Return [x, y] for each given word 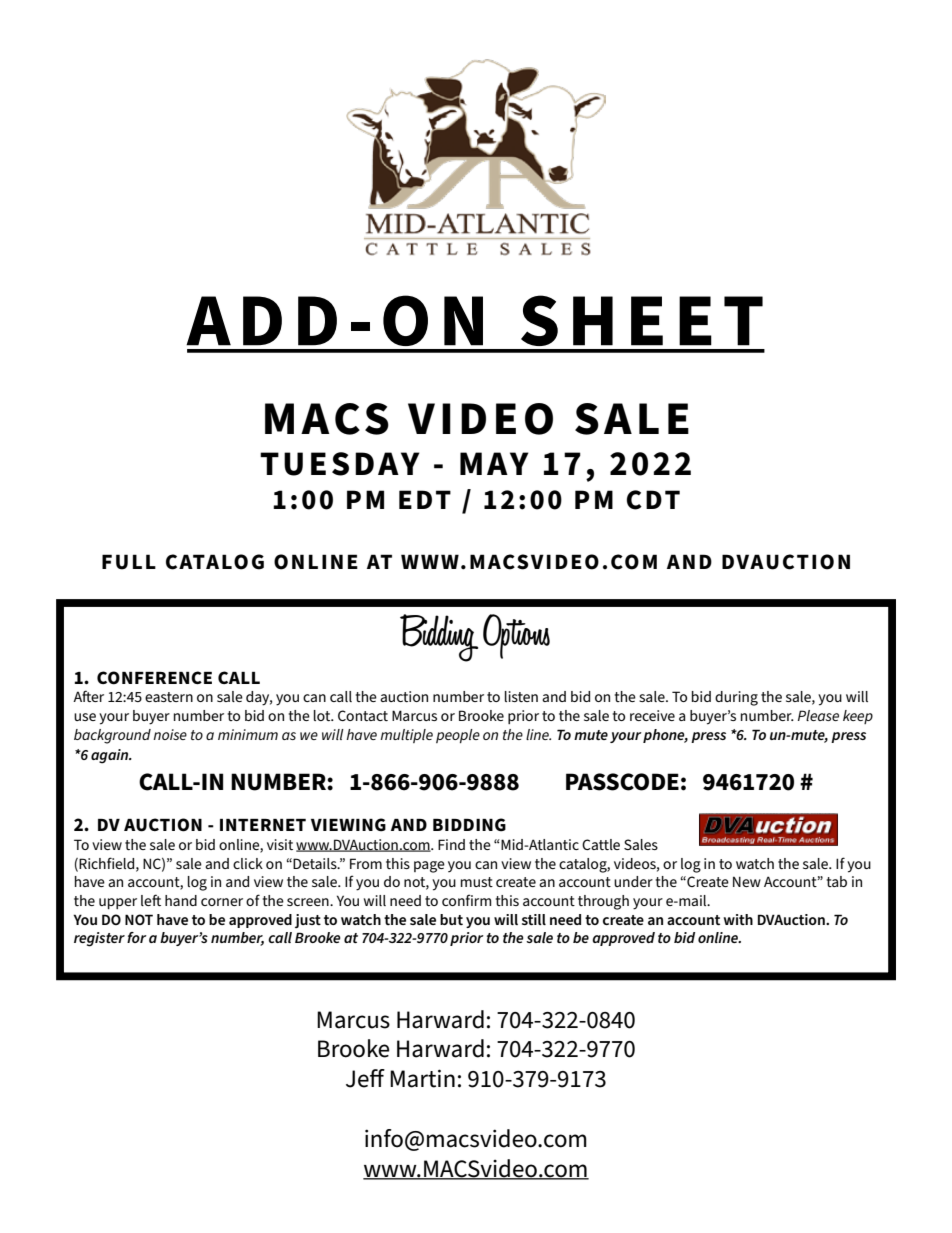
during [736, 698]
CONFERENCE [154, 678]
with [738, 919]
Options [516, 636]
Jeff [365, 1078]
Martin [422, 1078]
